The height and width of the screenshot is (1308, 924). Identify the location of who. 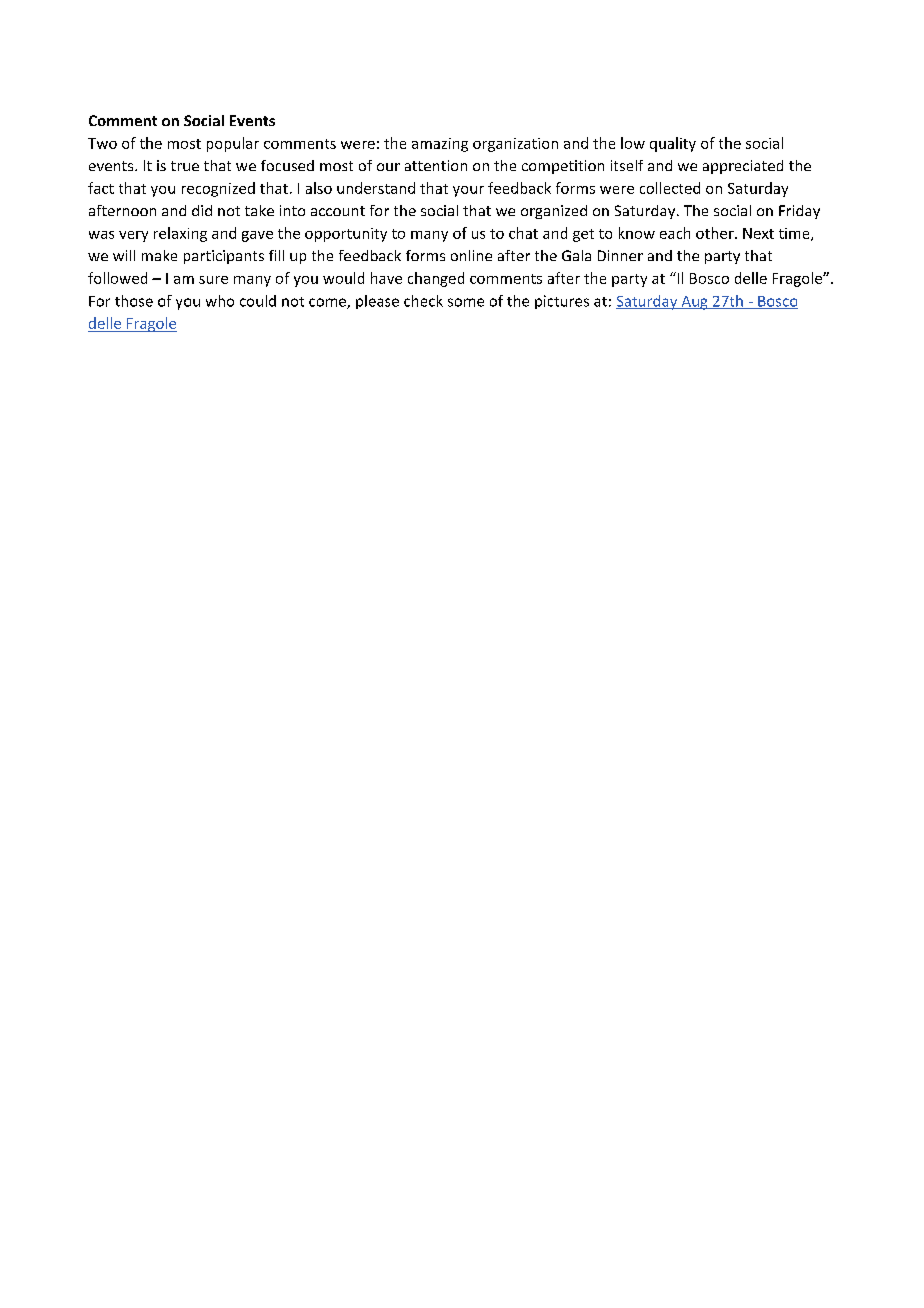
(220, 301).
